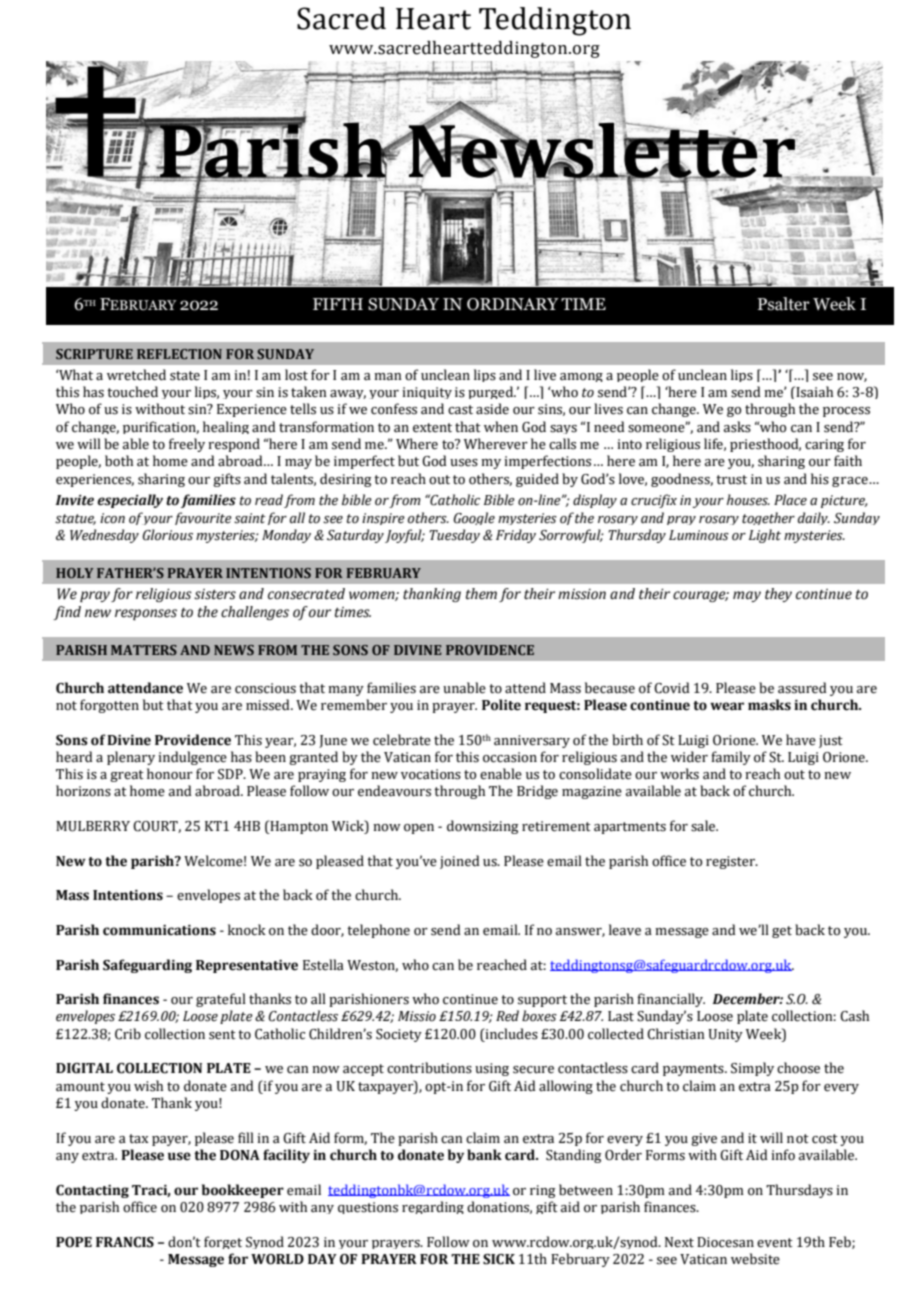  Describe the element at coordinates (179, 354) in the screenshot. I see `REFLECTION` at that location.
